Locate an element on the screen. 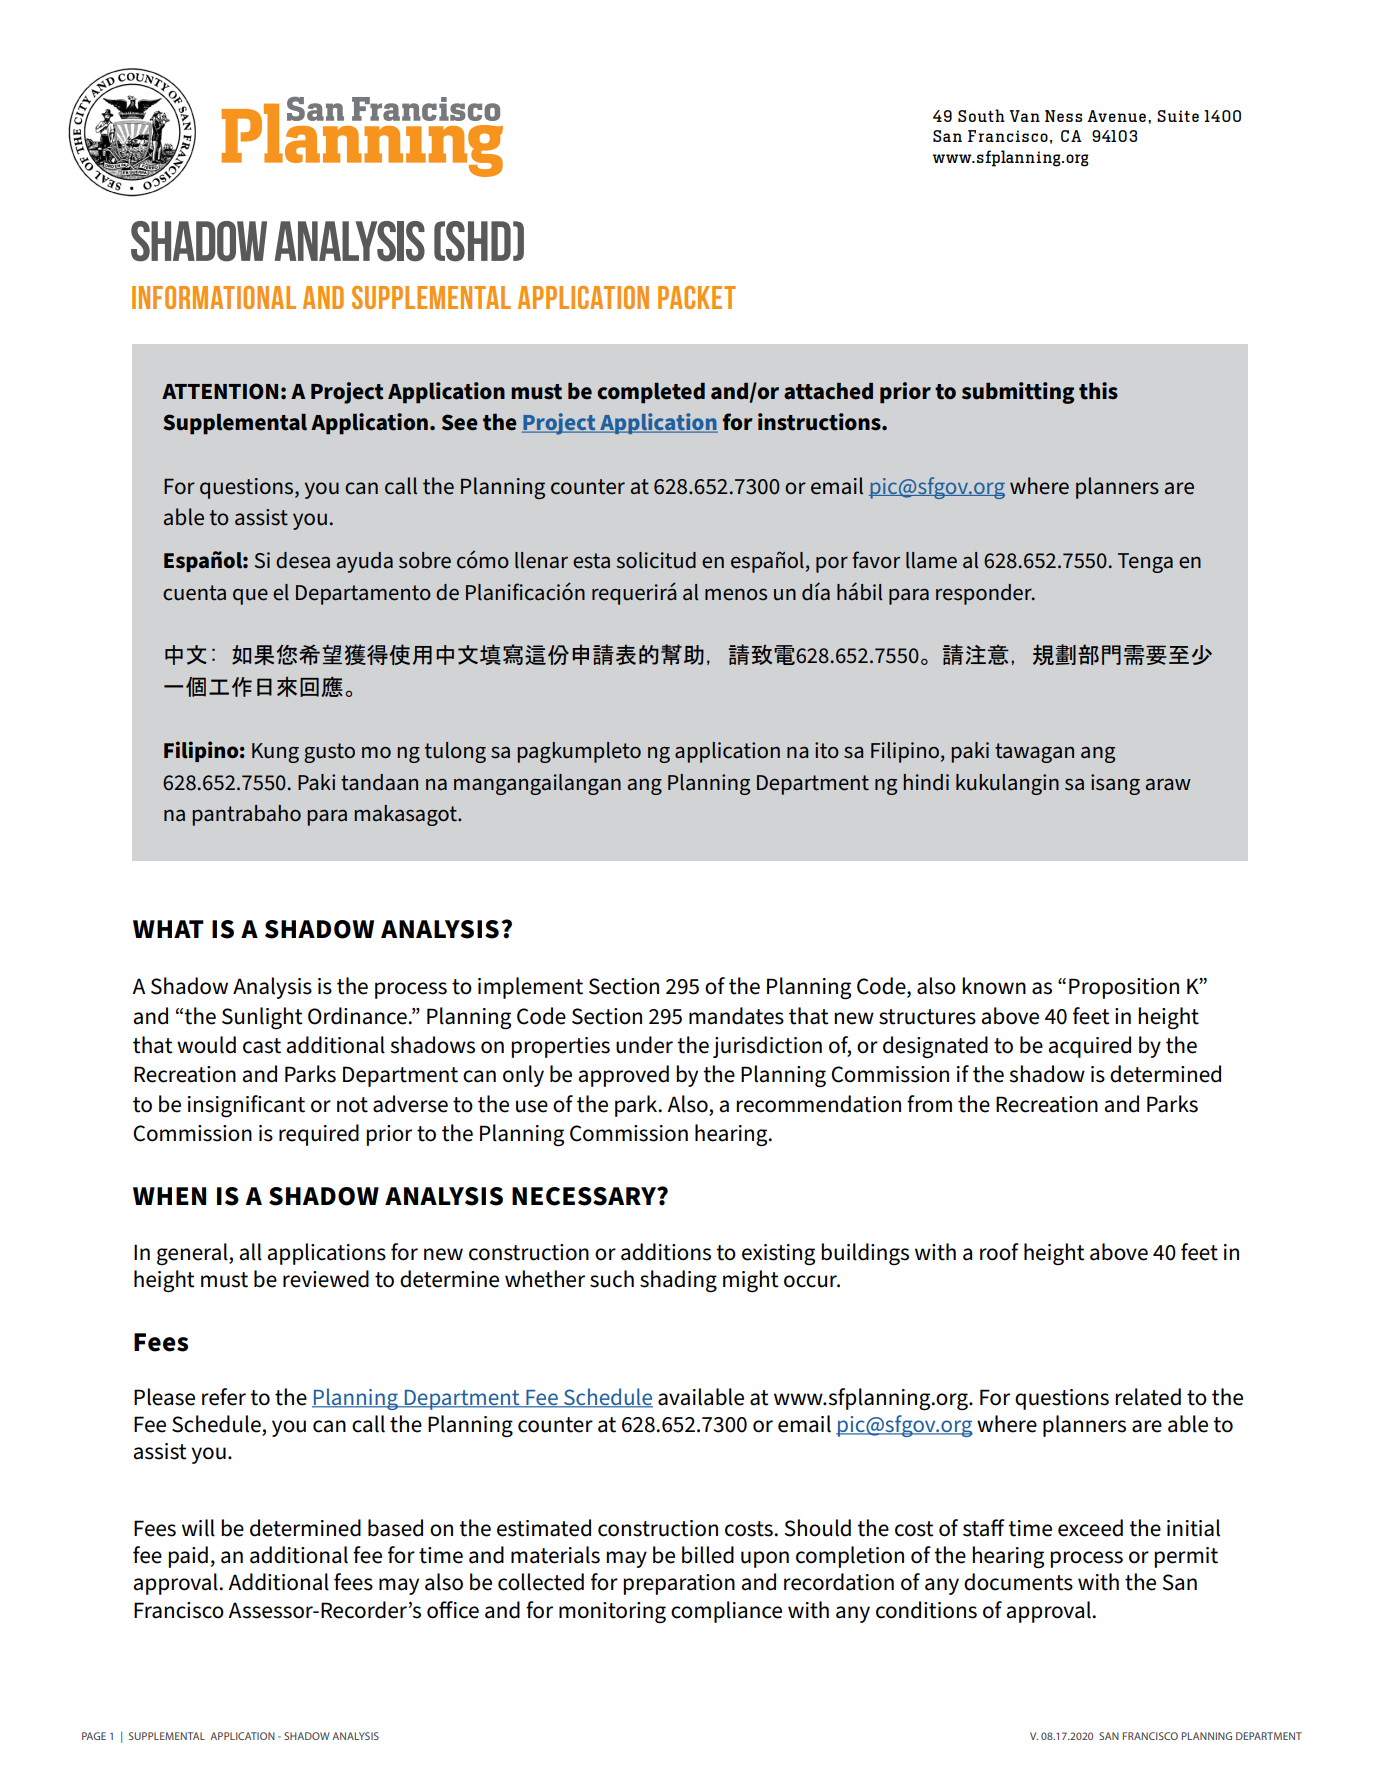 The image size is (1383, 1790). esta is located at coordinates (591, 561).
